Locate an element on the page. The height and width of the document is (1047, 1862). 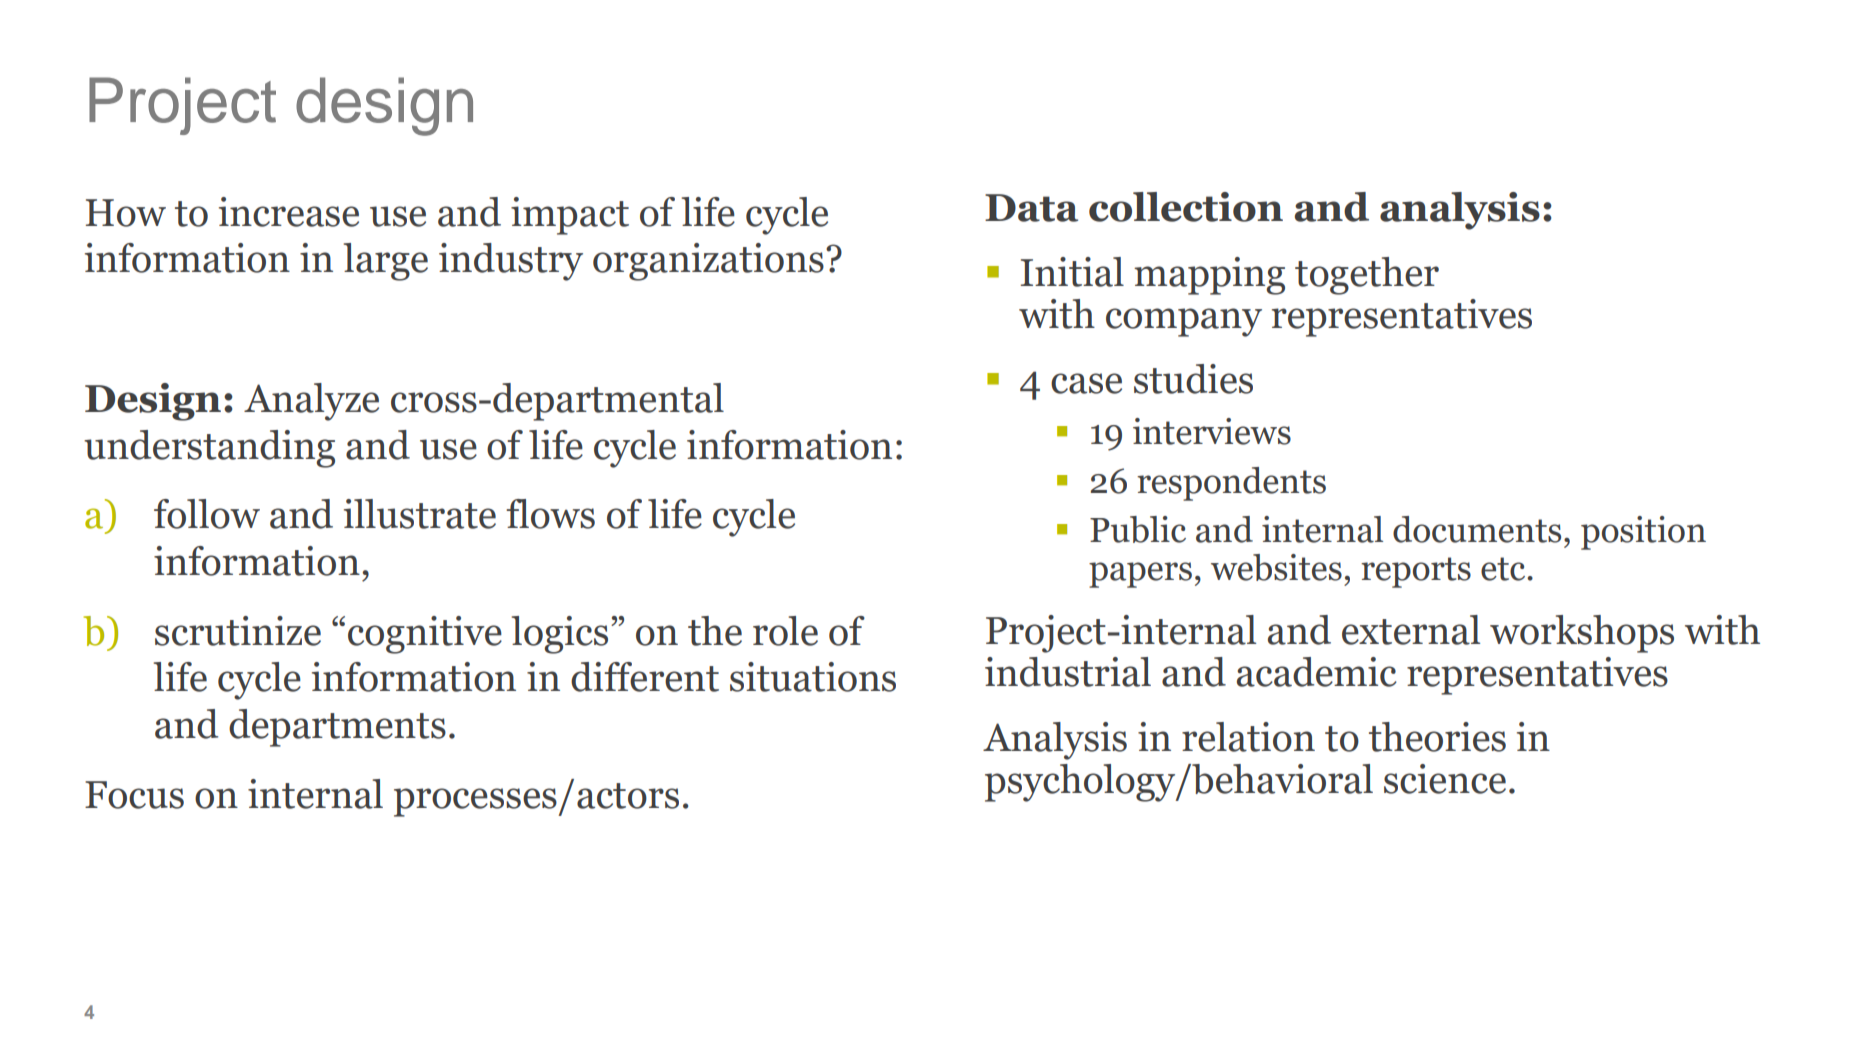
relation is located at coordinates (1248, 737).
